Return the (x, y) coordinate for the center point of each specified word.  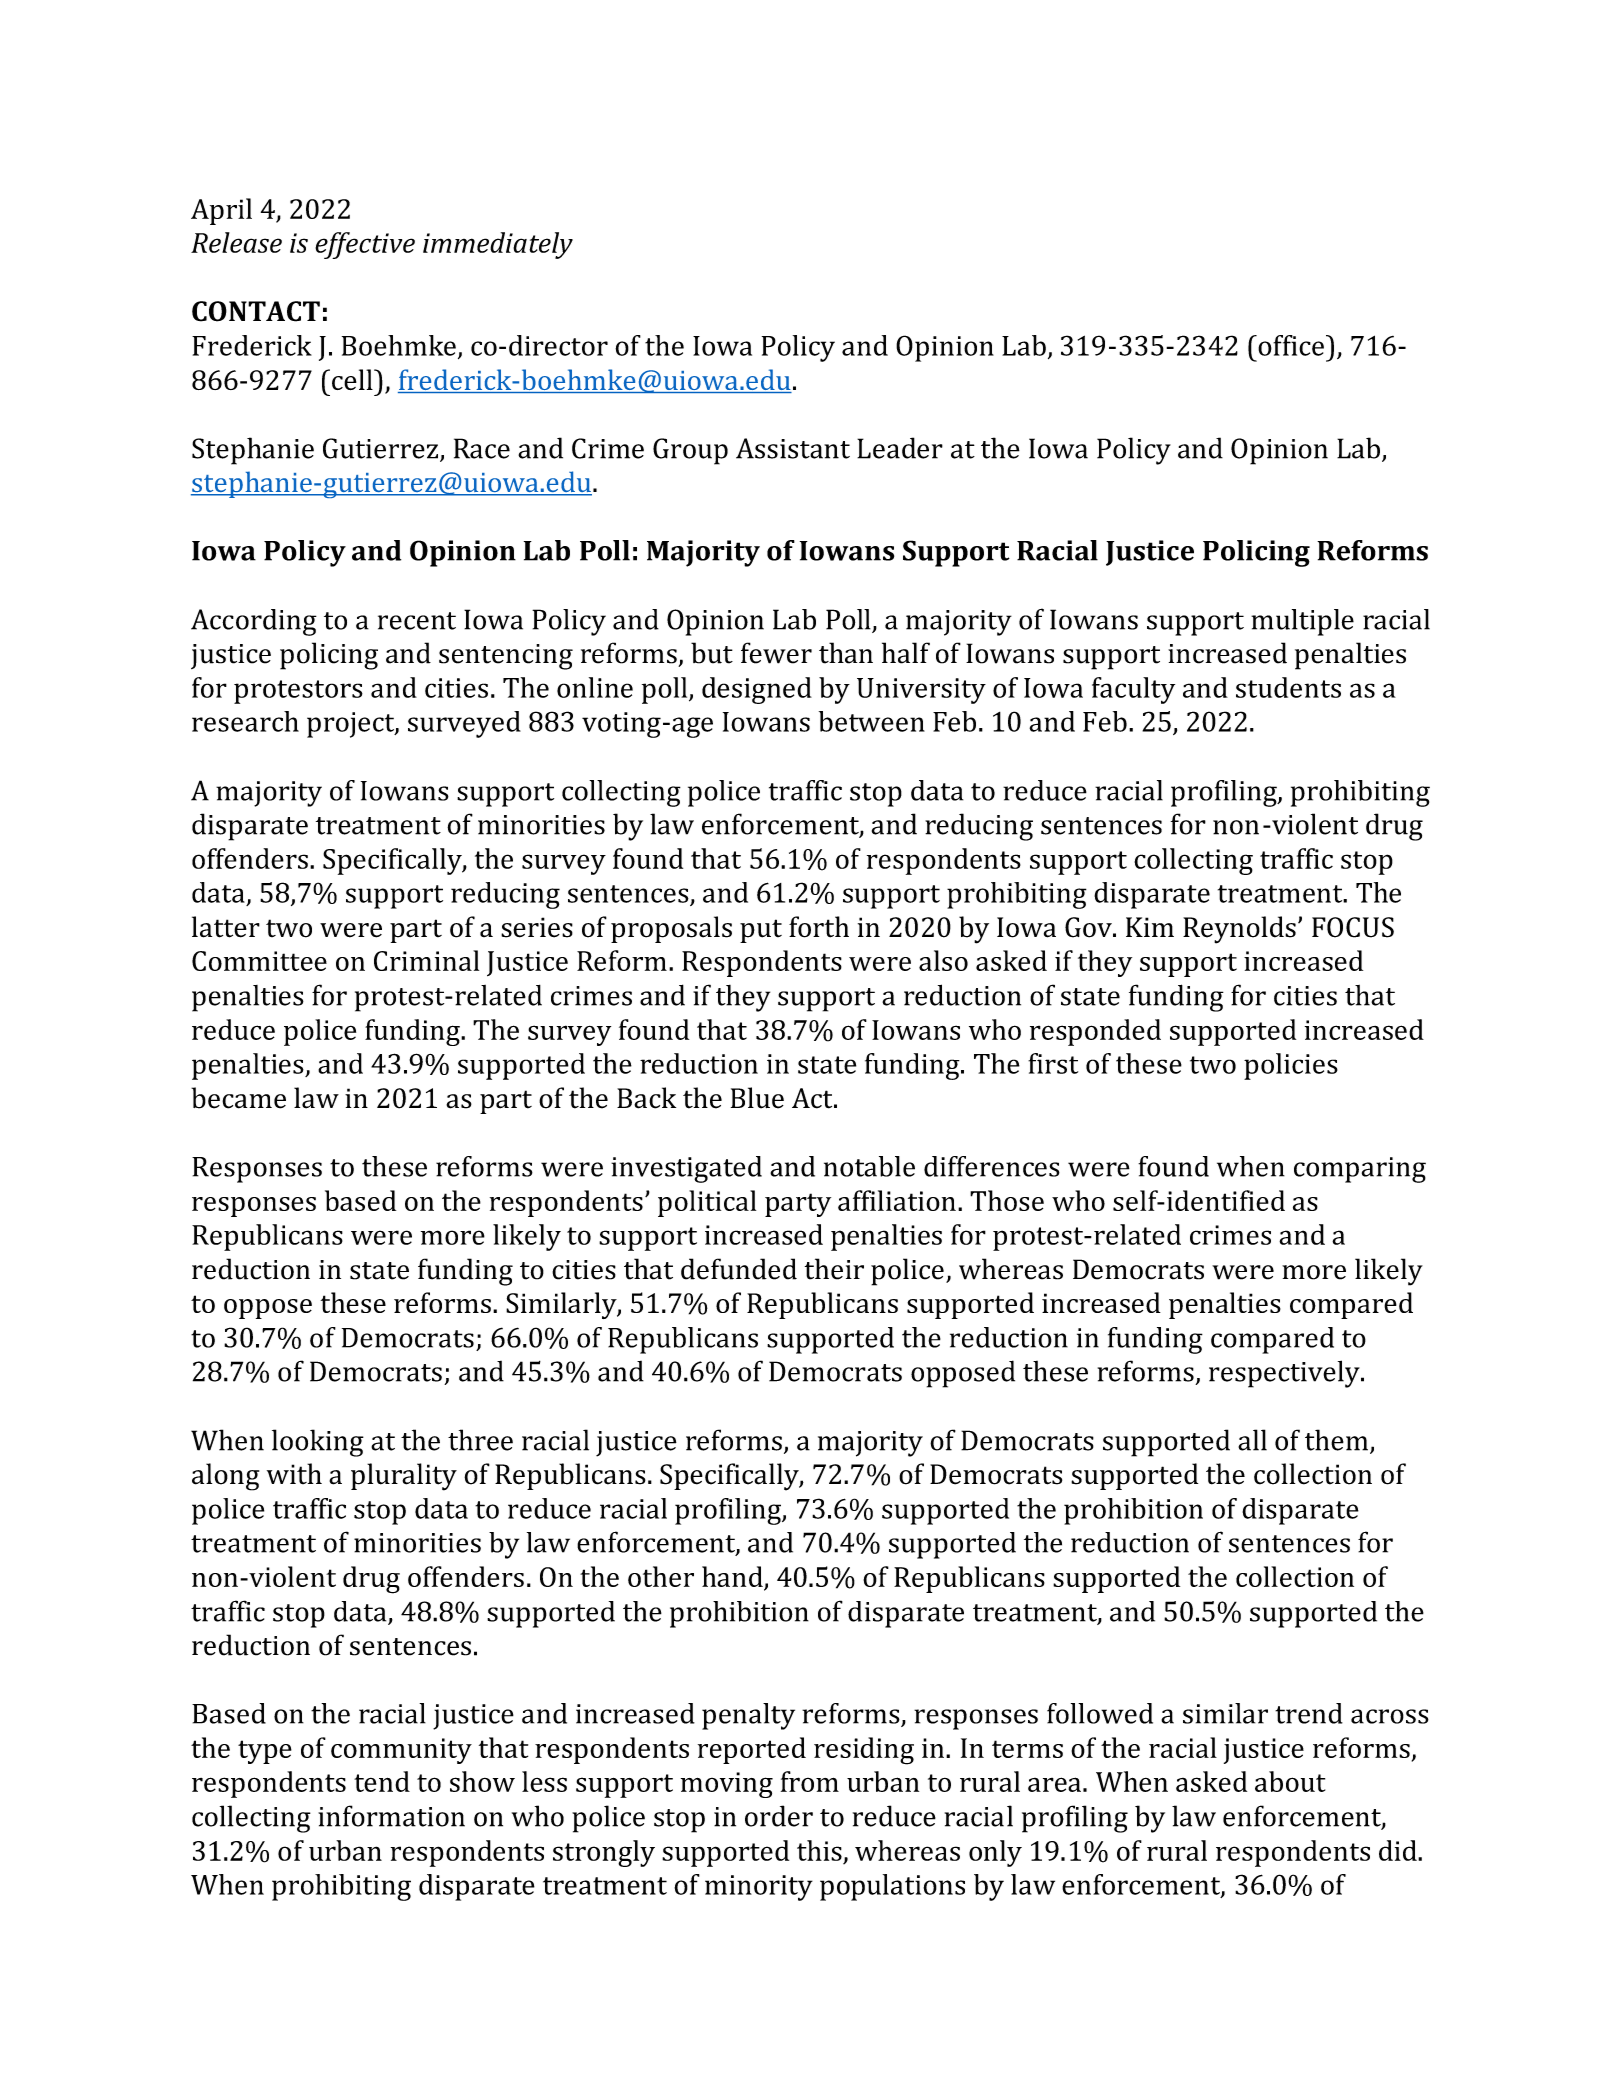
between (872, 721)
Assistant (793, 448)
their (834, 1269)
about (1290, 1781)
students (1288, 687)
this (819, 1850)
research (245, 721)
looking (318, 1443)
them (1338, 1441)
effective (365, 245)
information (391, 1816)
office (1290, 345)
